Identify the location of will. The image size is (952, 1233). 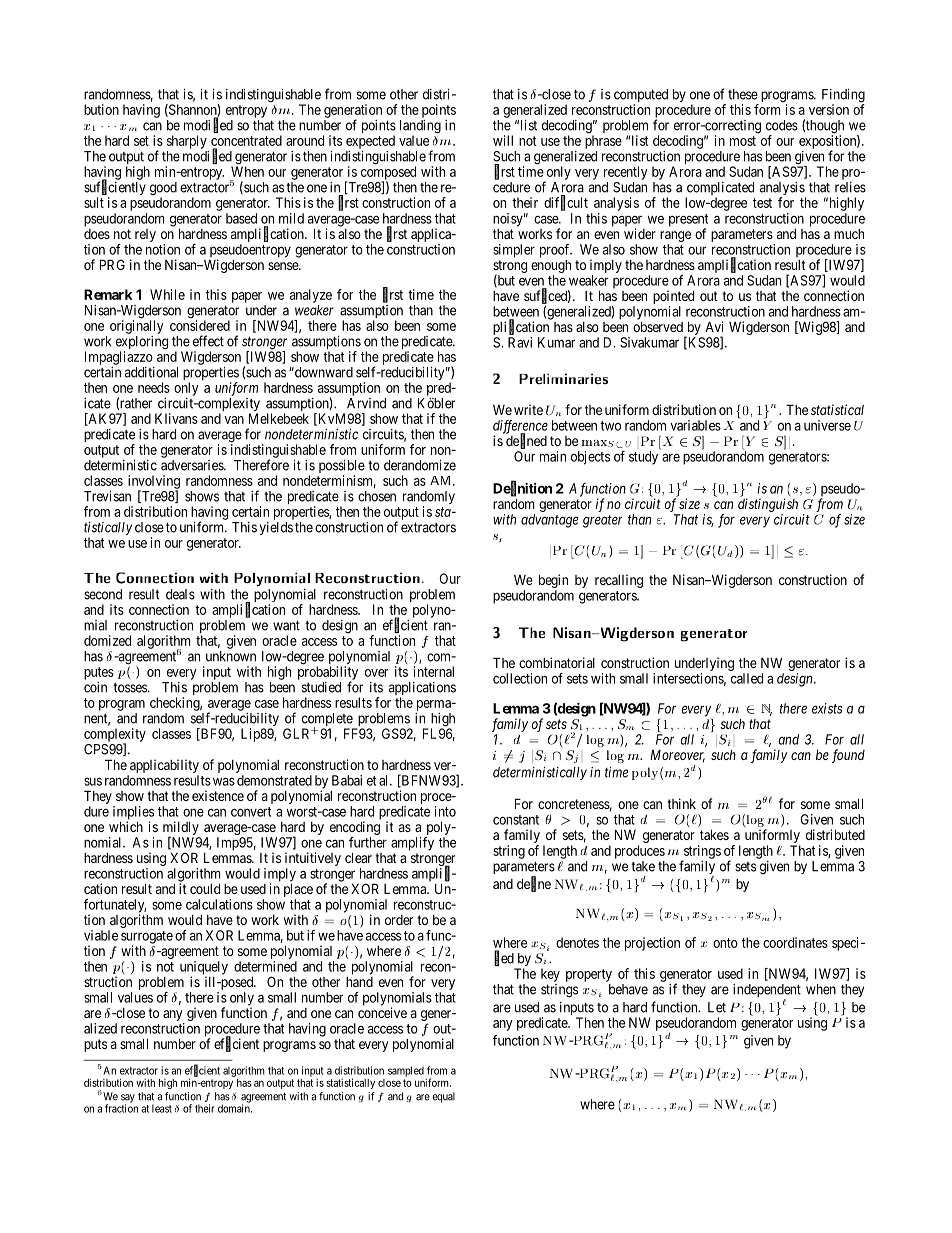
(503, 140).
